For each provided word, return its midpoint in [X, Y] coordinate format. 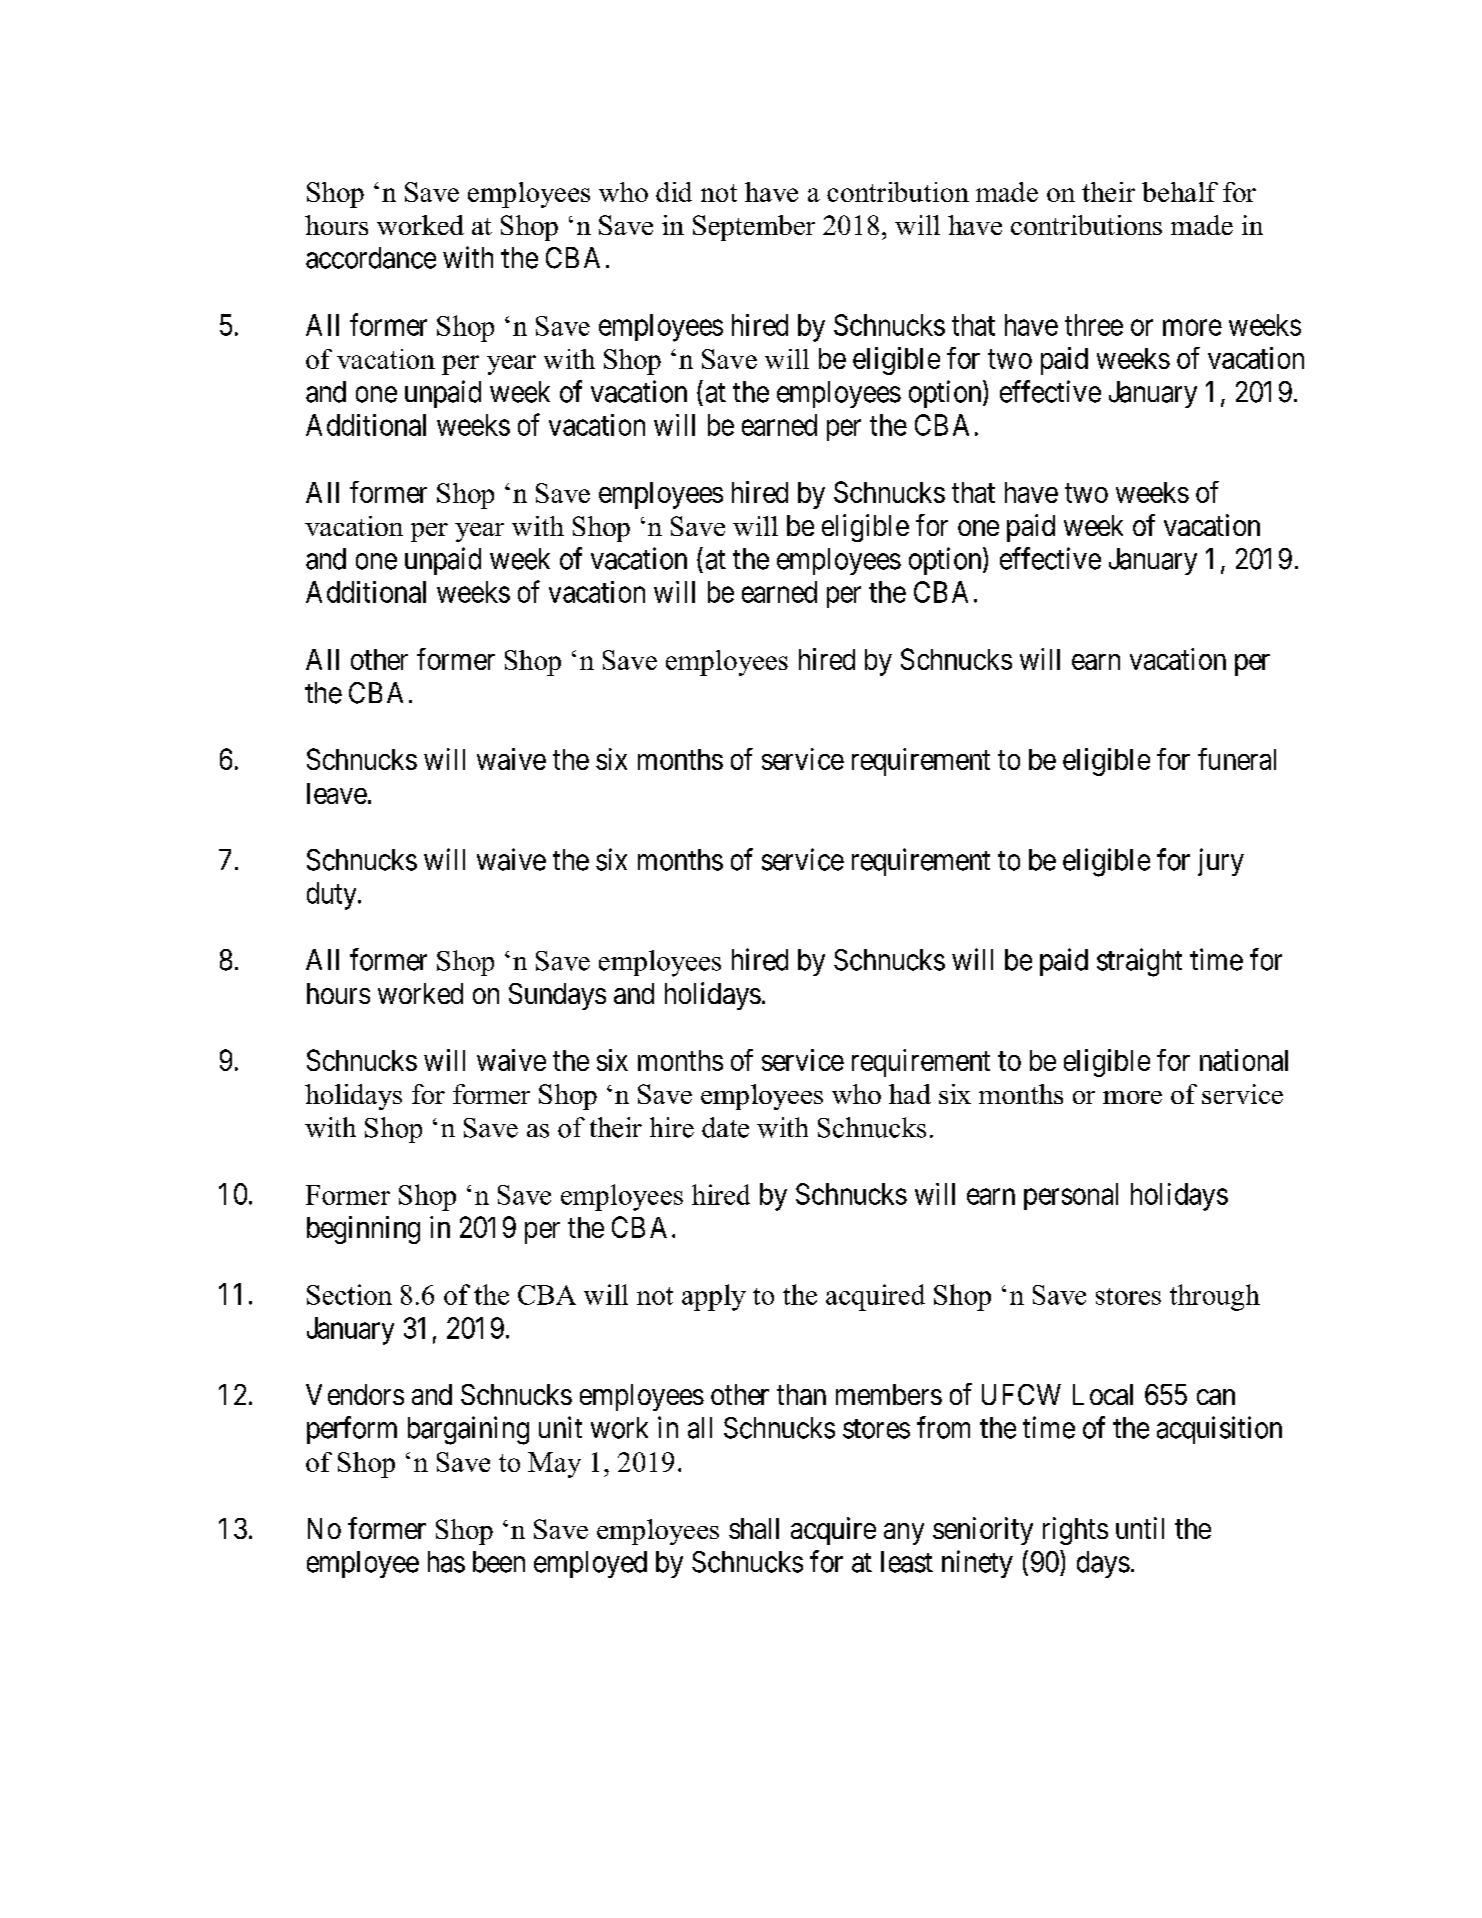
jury [1221, 862]
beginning [363, 1230]
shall [754, 1528]
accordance [371, 258]
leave [337, 793]
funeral [1237, 759]
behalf [1180, 192]
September [754, 228]
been [499, 1562]
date [725, 1127]
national [1244, 1060]
